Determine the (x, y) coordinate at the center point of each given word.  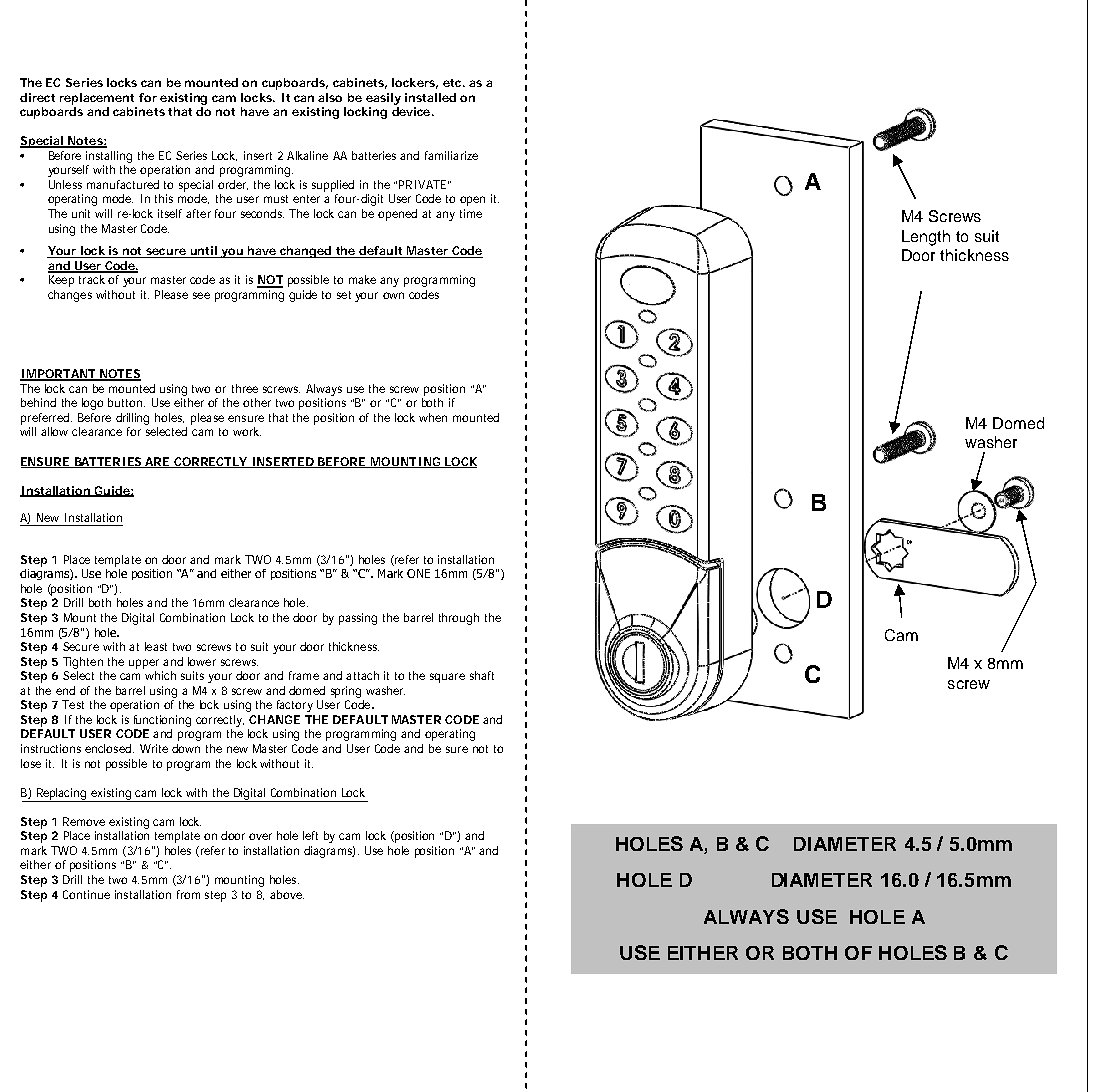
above (287, 894)
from (188, 894)
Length (926, 238)
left (310, 835)
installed (430, 97)
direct (37, 97)
